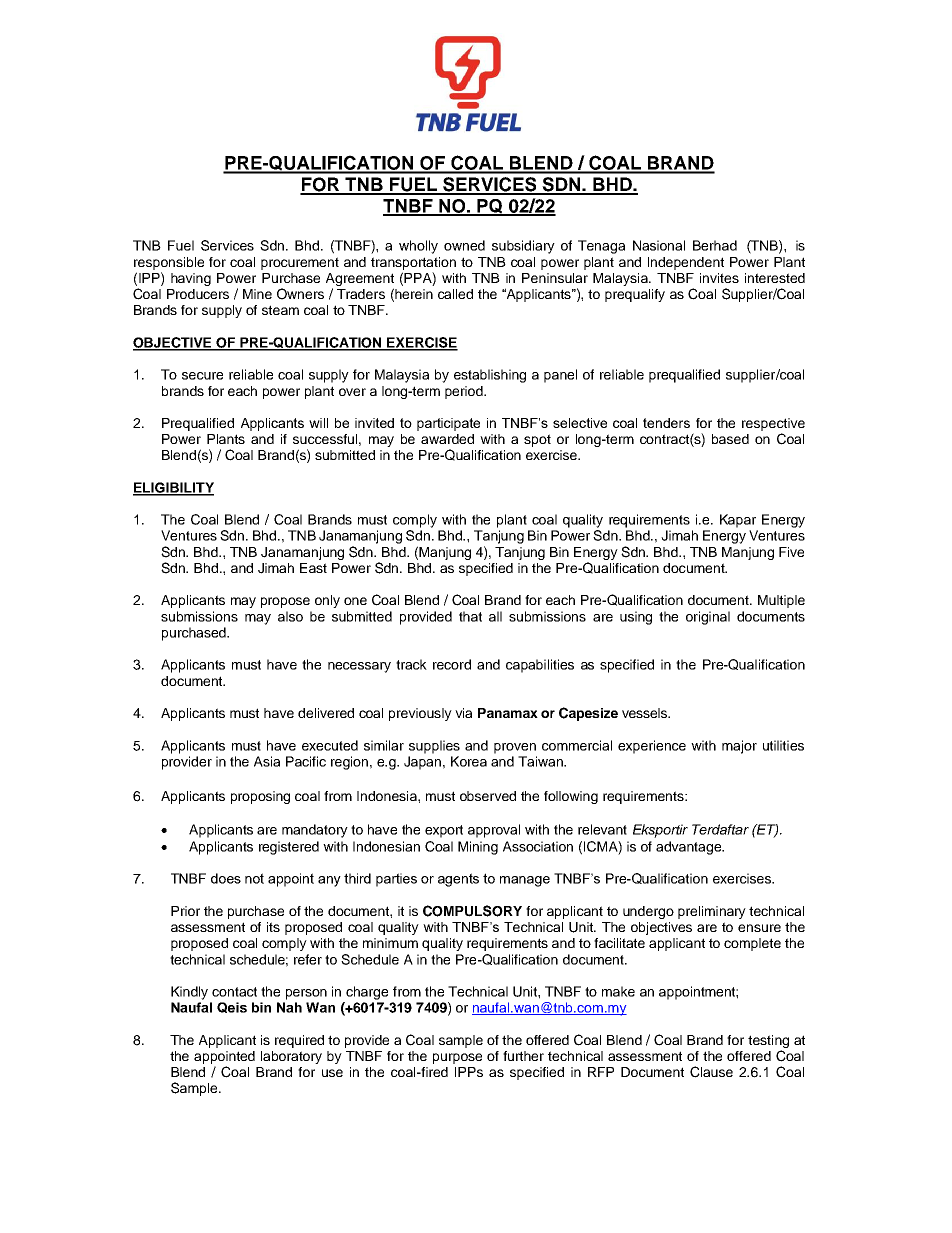 The image size is (952, 1233). I want to click on major, so click(739, 747).
